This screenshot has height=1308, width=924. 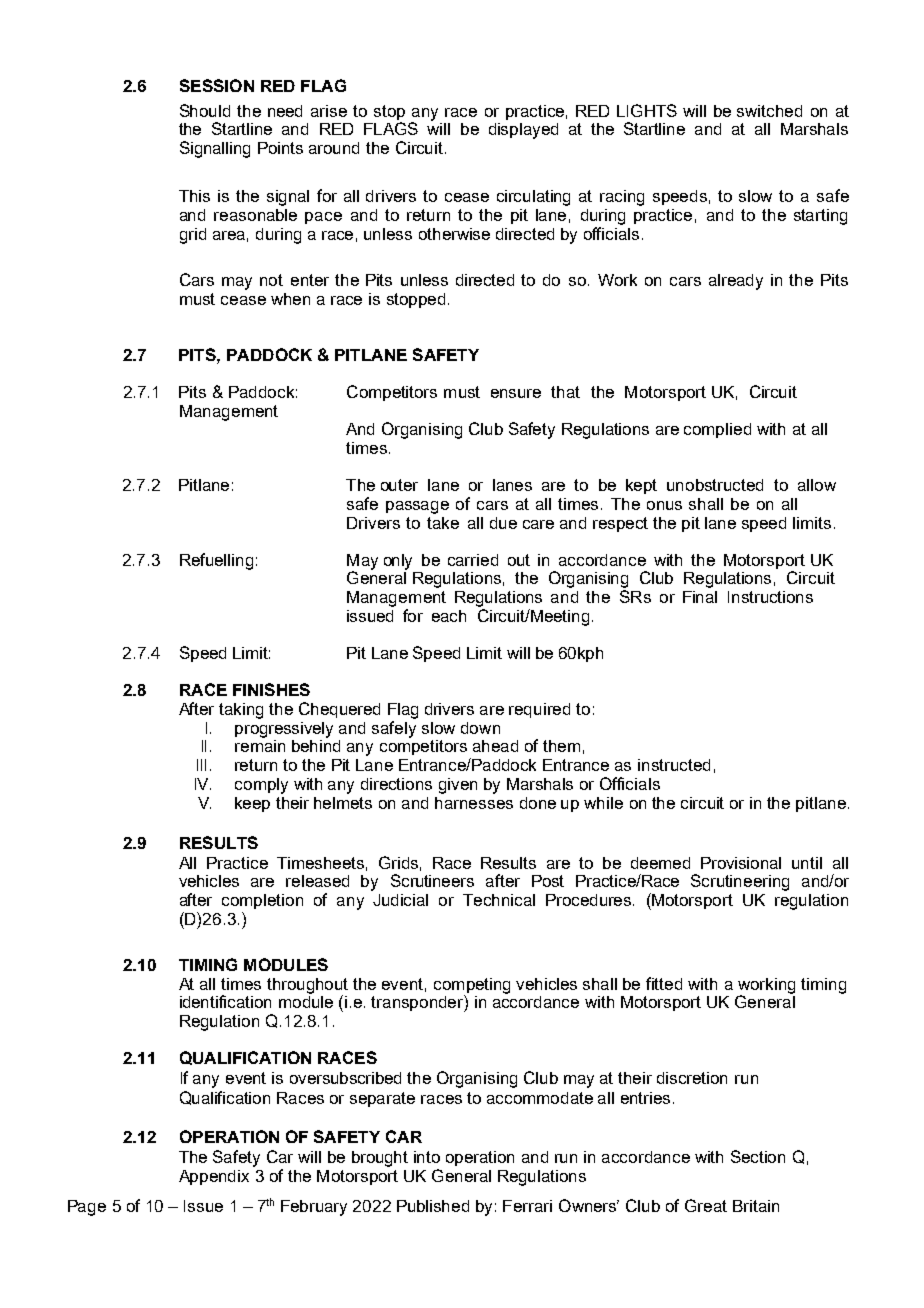 I want to click on complied, so click(x=717, y=430).
